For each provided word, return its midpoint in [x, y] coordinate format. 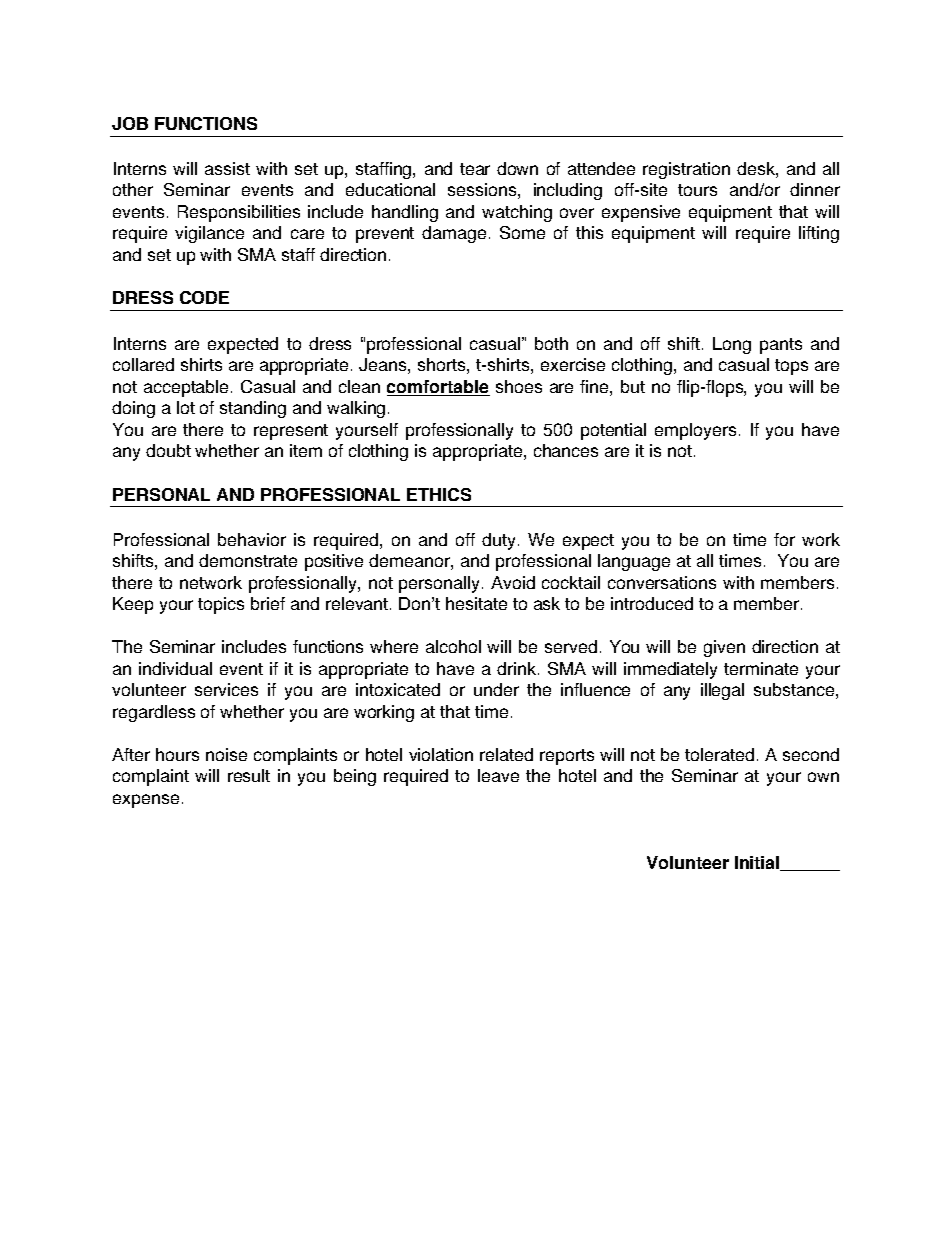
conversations [662, 582]
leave [498, 775]
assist [227, 168]
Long [732, 345]
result [249, 775]
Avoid [513, 582]
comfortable [438, 388]
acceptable [188, 388]
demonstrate [248, 560]
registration [686, 170]
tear [475, 169]
